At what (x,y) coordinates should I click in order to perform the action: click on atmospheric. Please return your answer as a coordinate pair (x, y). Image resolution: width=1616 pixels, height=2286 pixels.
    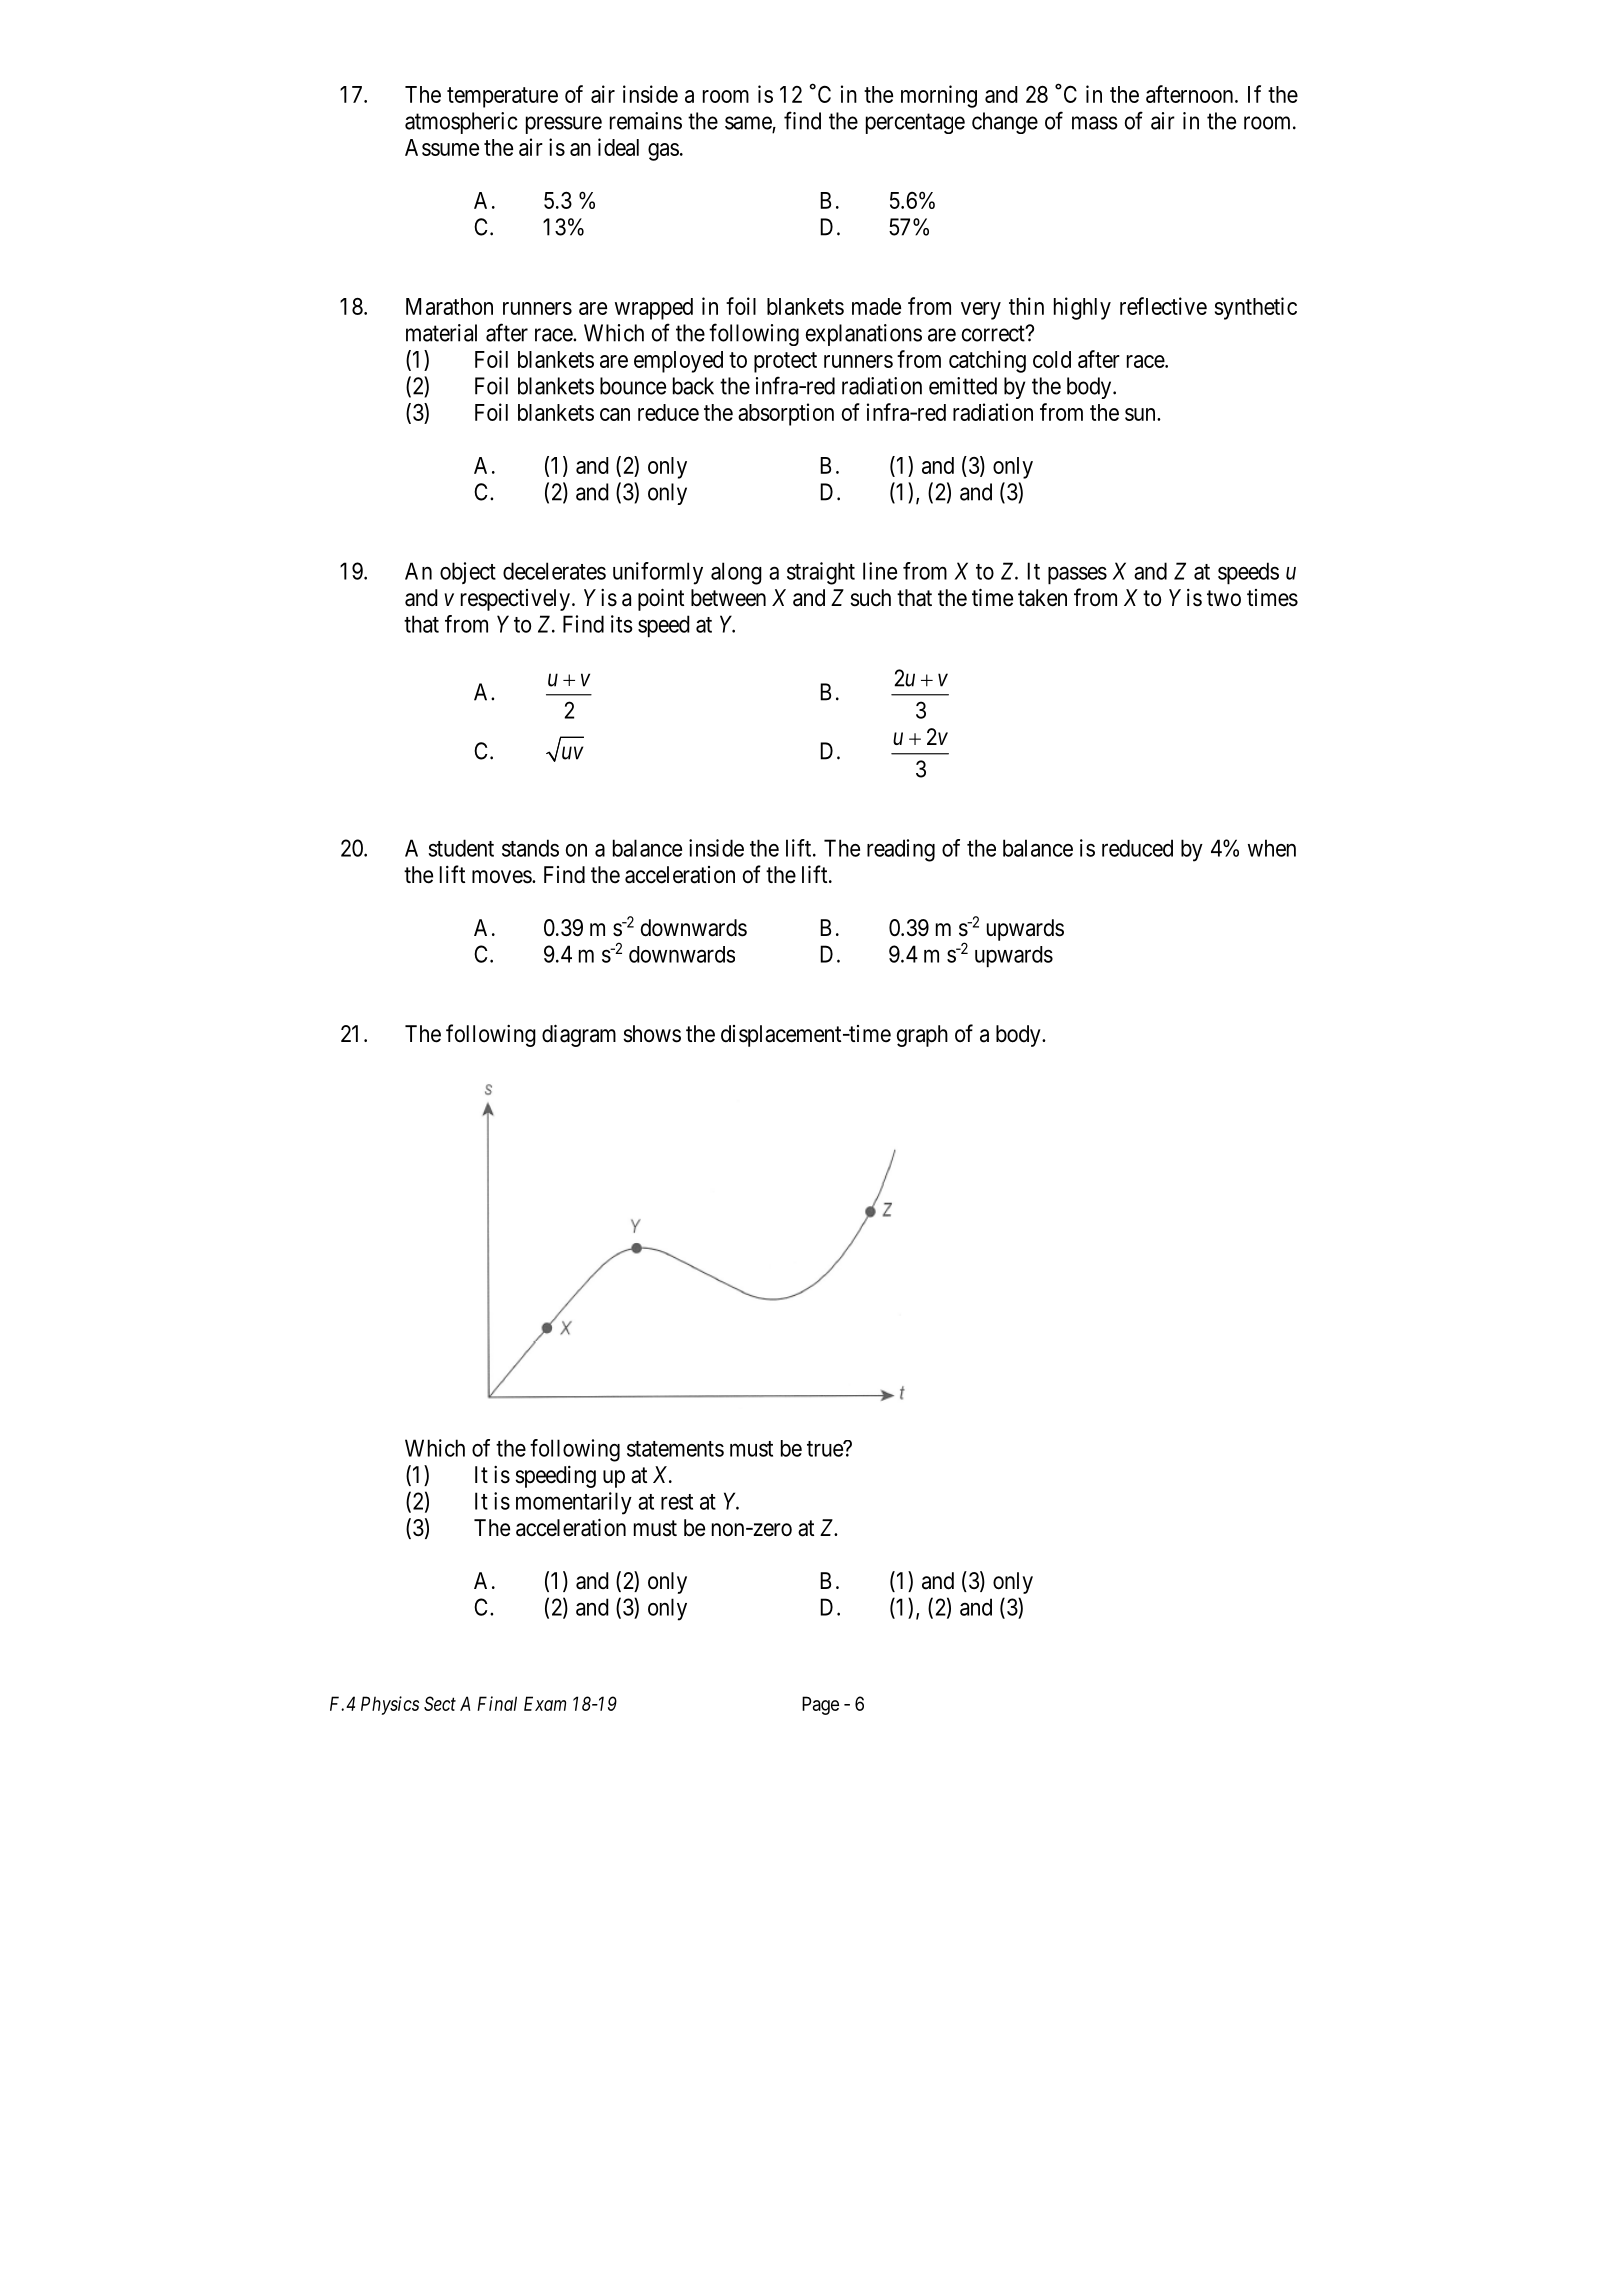
    Looking at the image, I should click on (461, 123).
